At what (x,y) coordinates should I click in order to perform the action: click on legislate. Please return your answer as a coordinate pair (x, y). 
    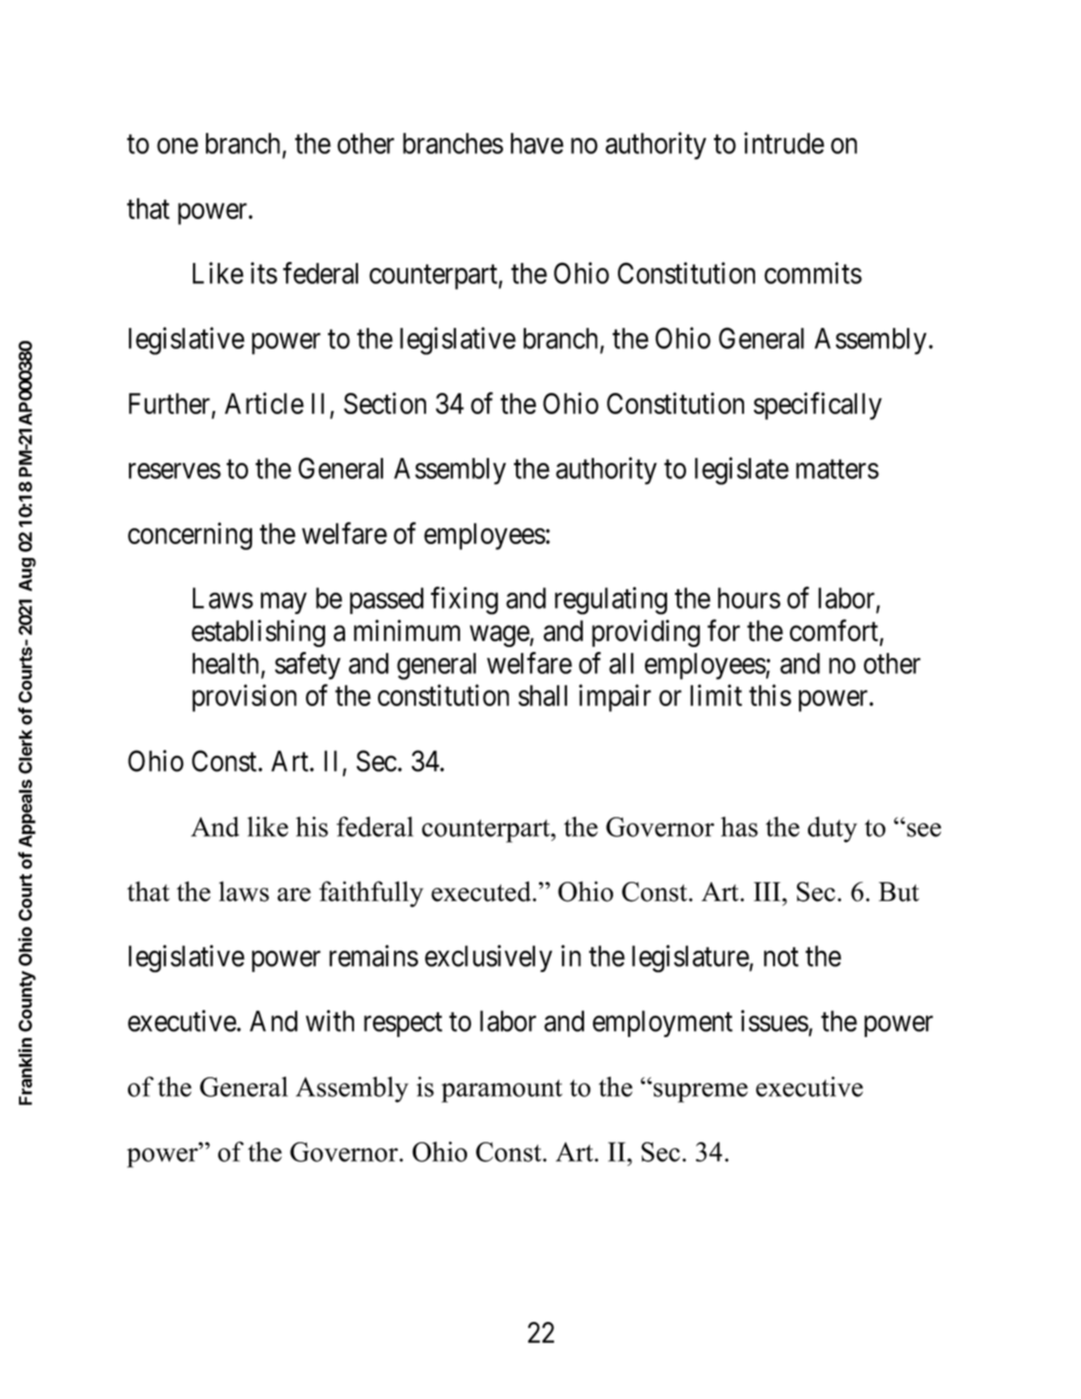
    Looking at the image, I should click on (742, 471).
